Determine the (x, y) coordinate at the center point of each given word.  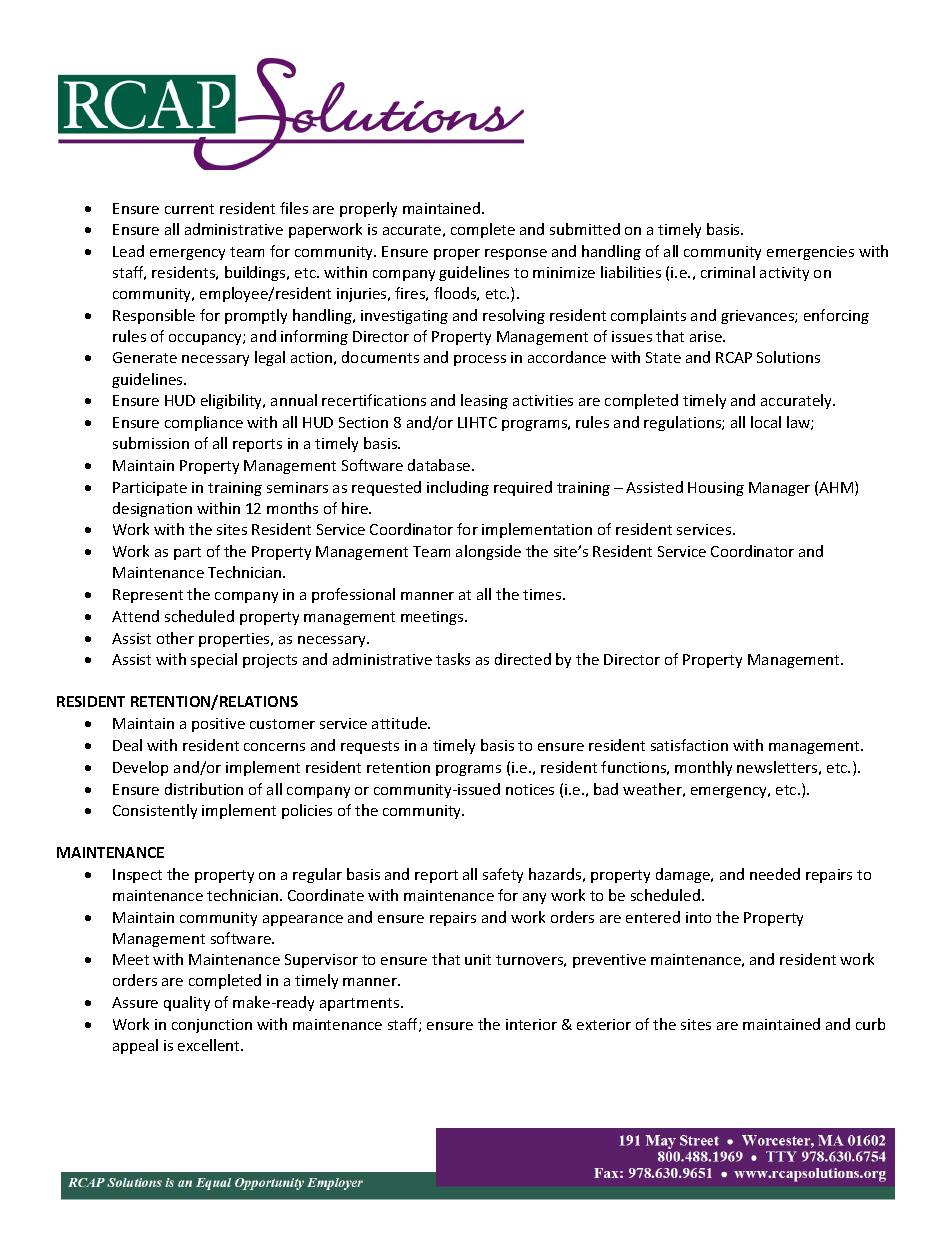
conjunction (212, 1026)
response (516, 254)
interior (531, 1024)
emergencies (810, 253)
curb (870, 1024)
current (189, 209)
